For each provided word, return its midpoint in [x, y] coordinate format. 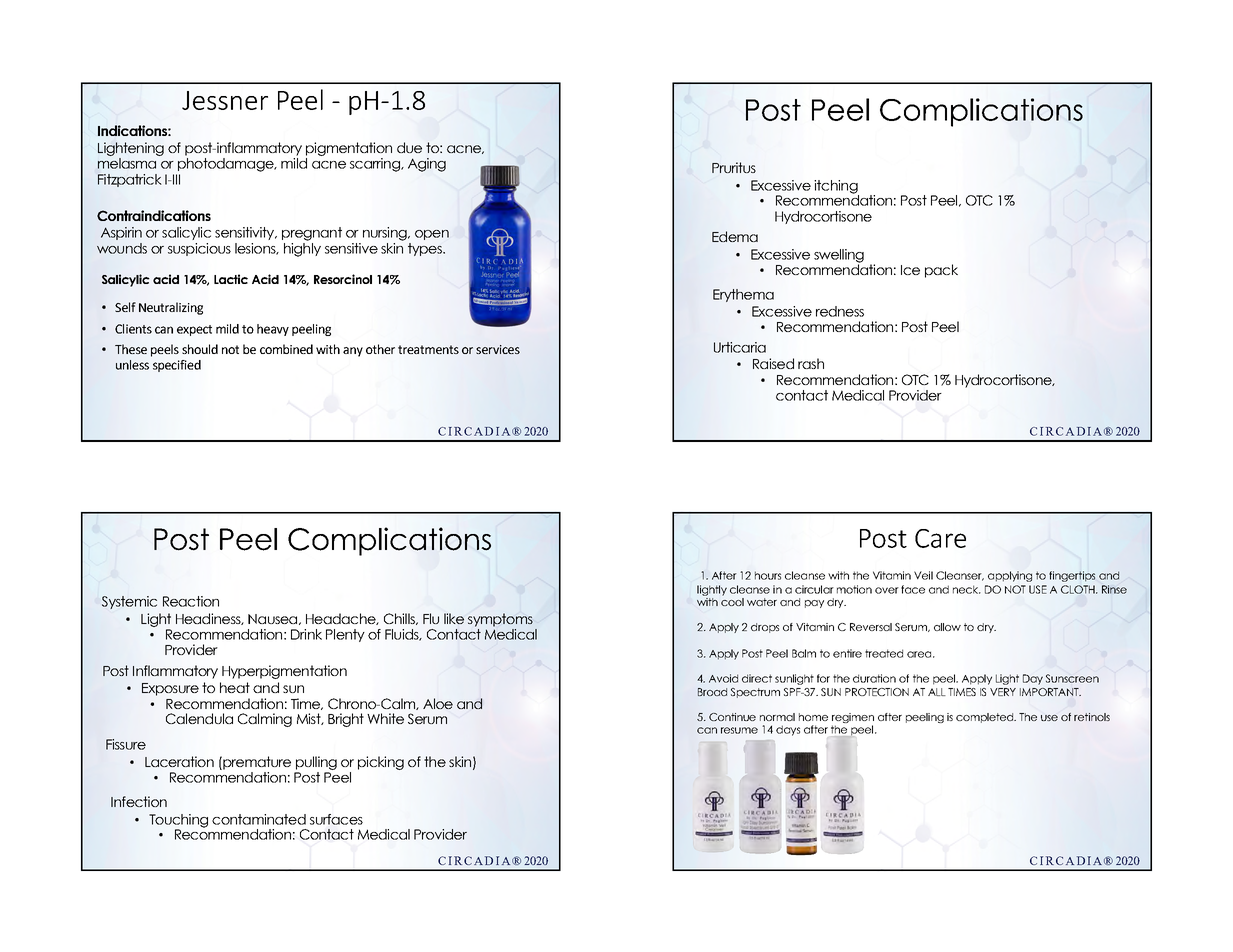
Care [940, 538]
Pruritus [734, 167]
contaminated [259, 819]
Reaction [191, 601]
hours [768, 575]
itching [836, 188]
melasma [127, 163]
